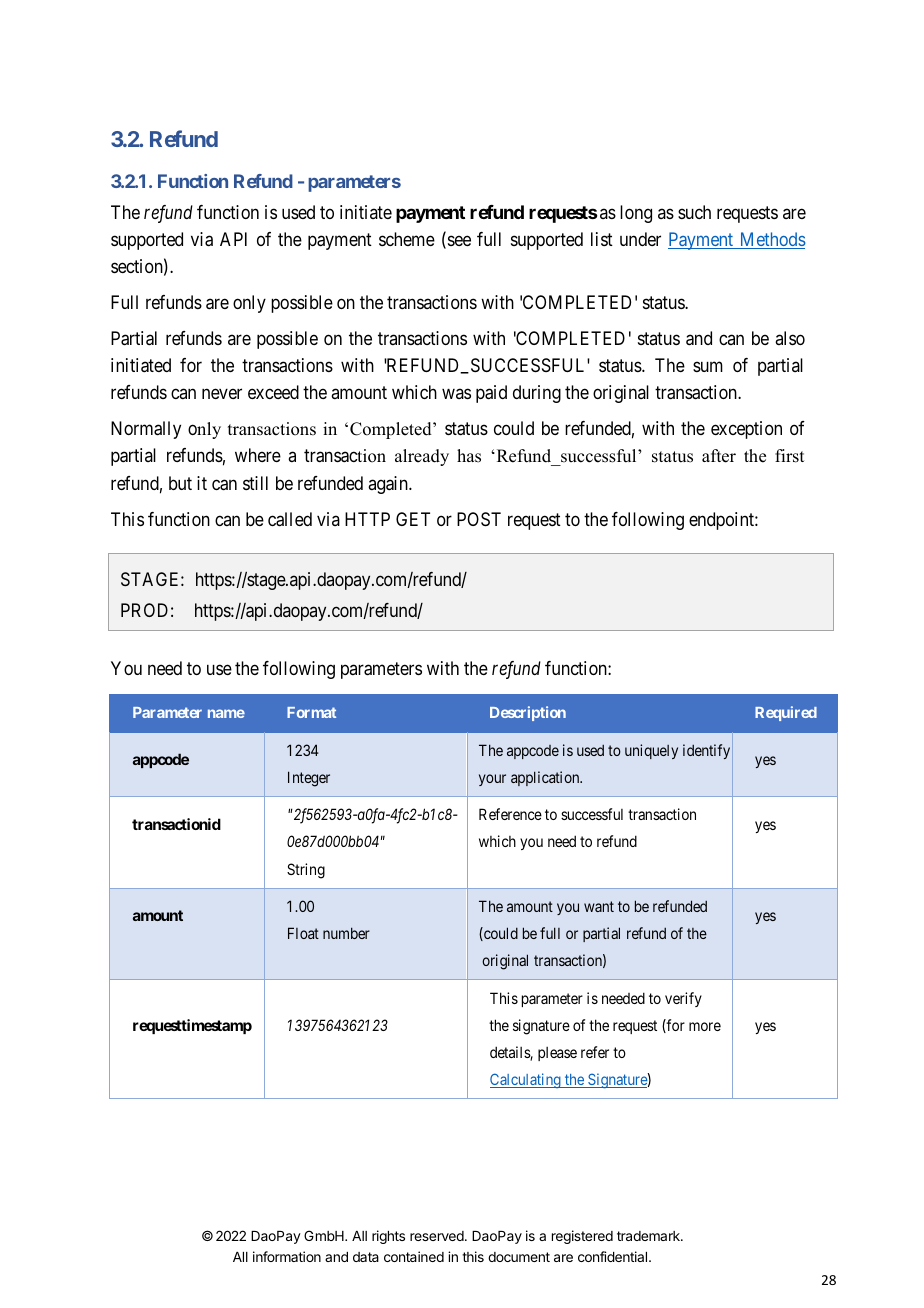 This document has width=924, height=1308. Describe the element at coordinates (469, 456) in the document. I see `has` at that location.
